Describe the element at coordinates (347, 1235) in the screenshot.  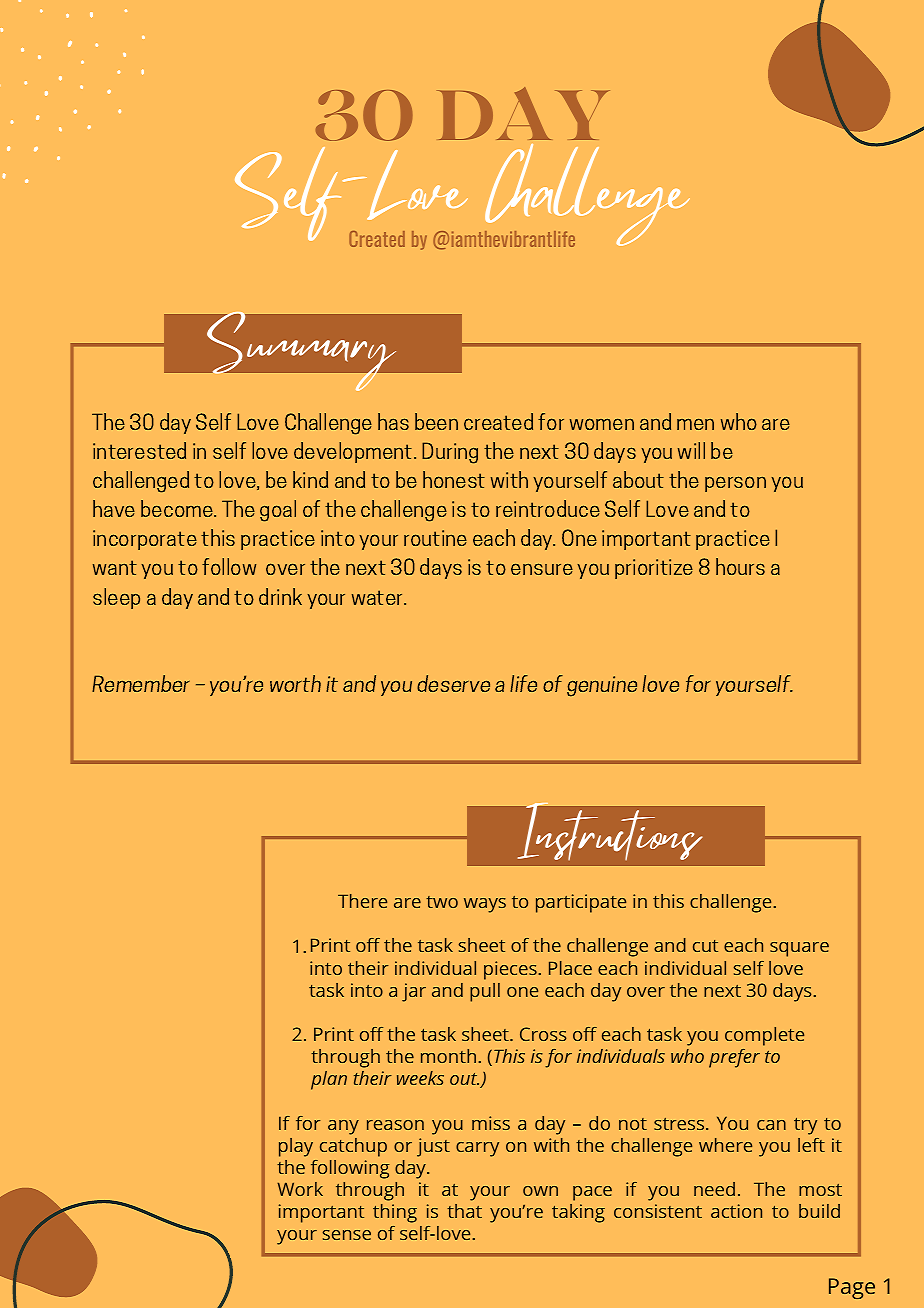
I see `sense` at that location.
